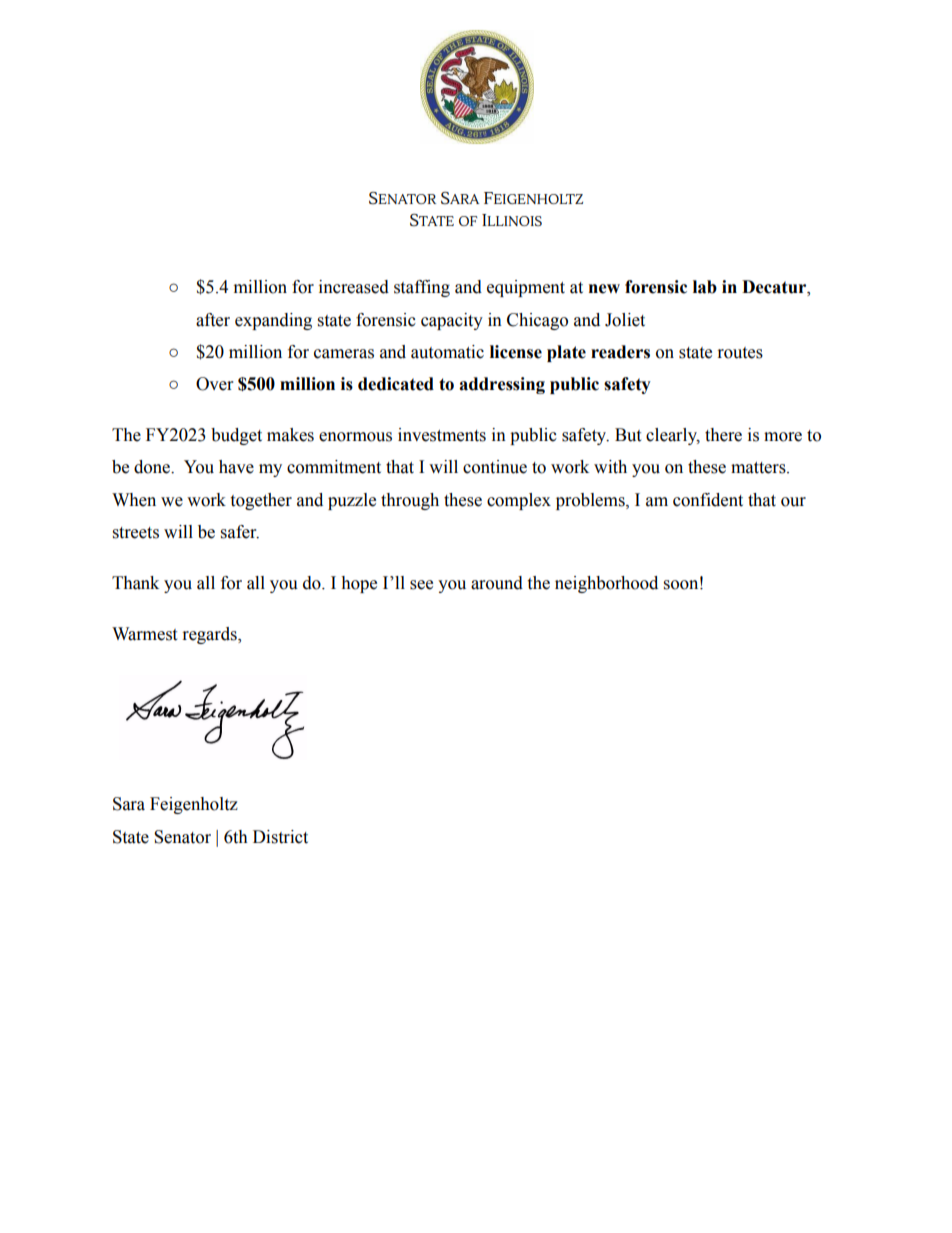  Describe the element at coordinates (359, 584) in the screenshot. I see `hope` at that location.
